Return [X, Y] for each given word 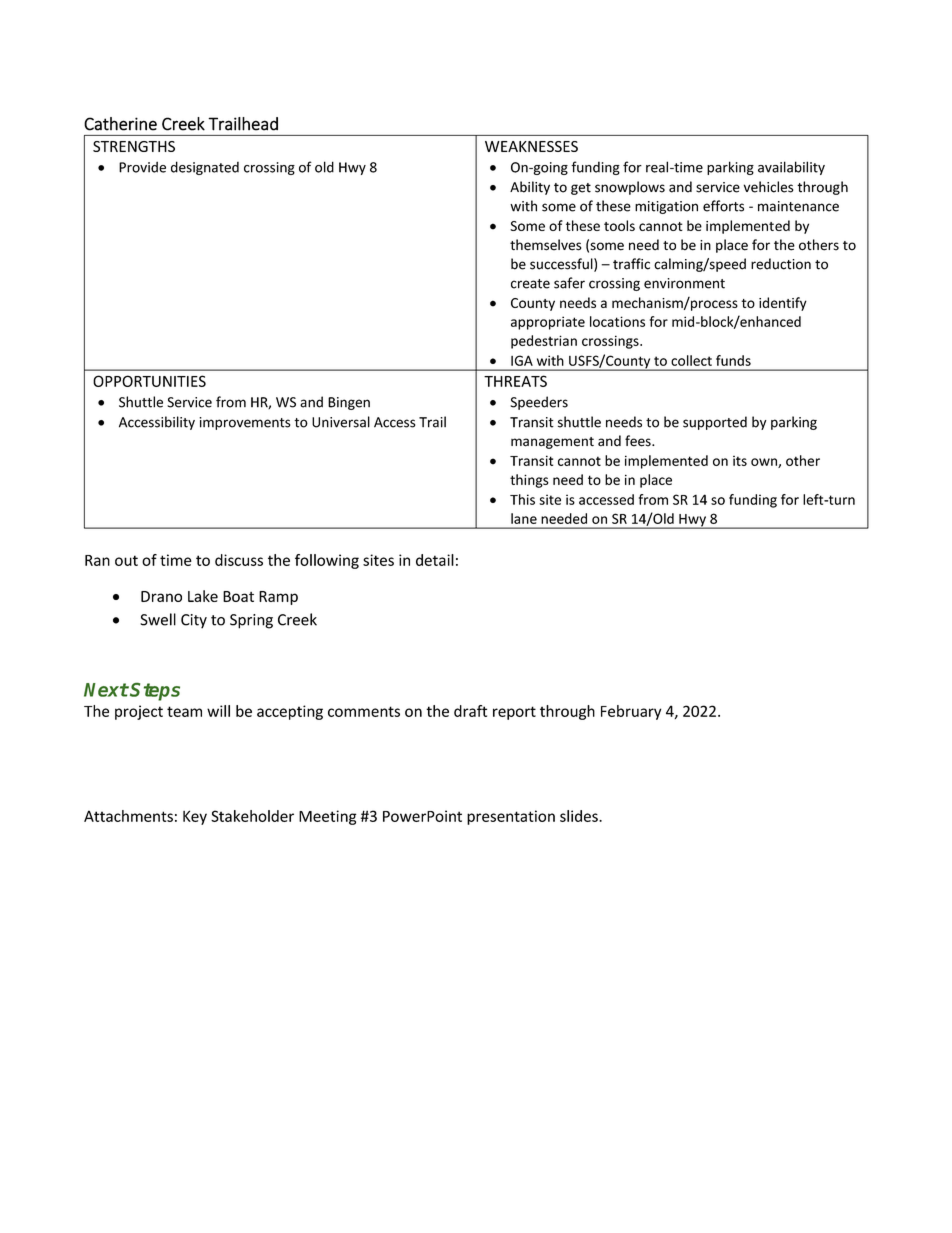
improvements [244, 423]
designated [205, 168]
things [529, 481]
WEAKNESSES [531, 146]
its [740, 461]
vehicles [768, 187]
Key [195, 817]
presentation [511, 817]
